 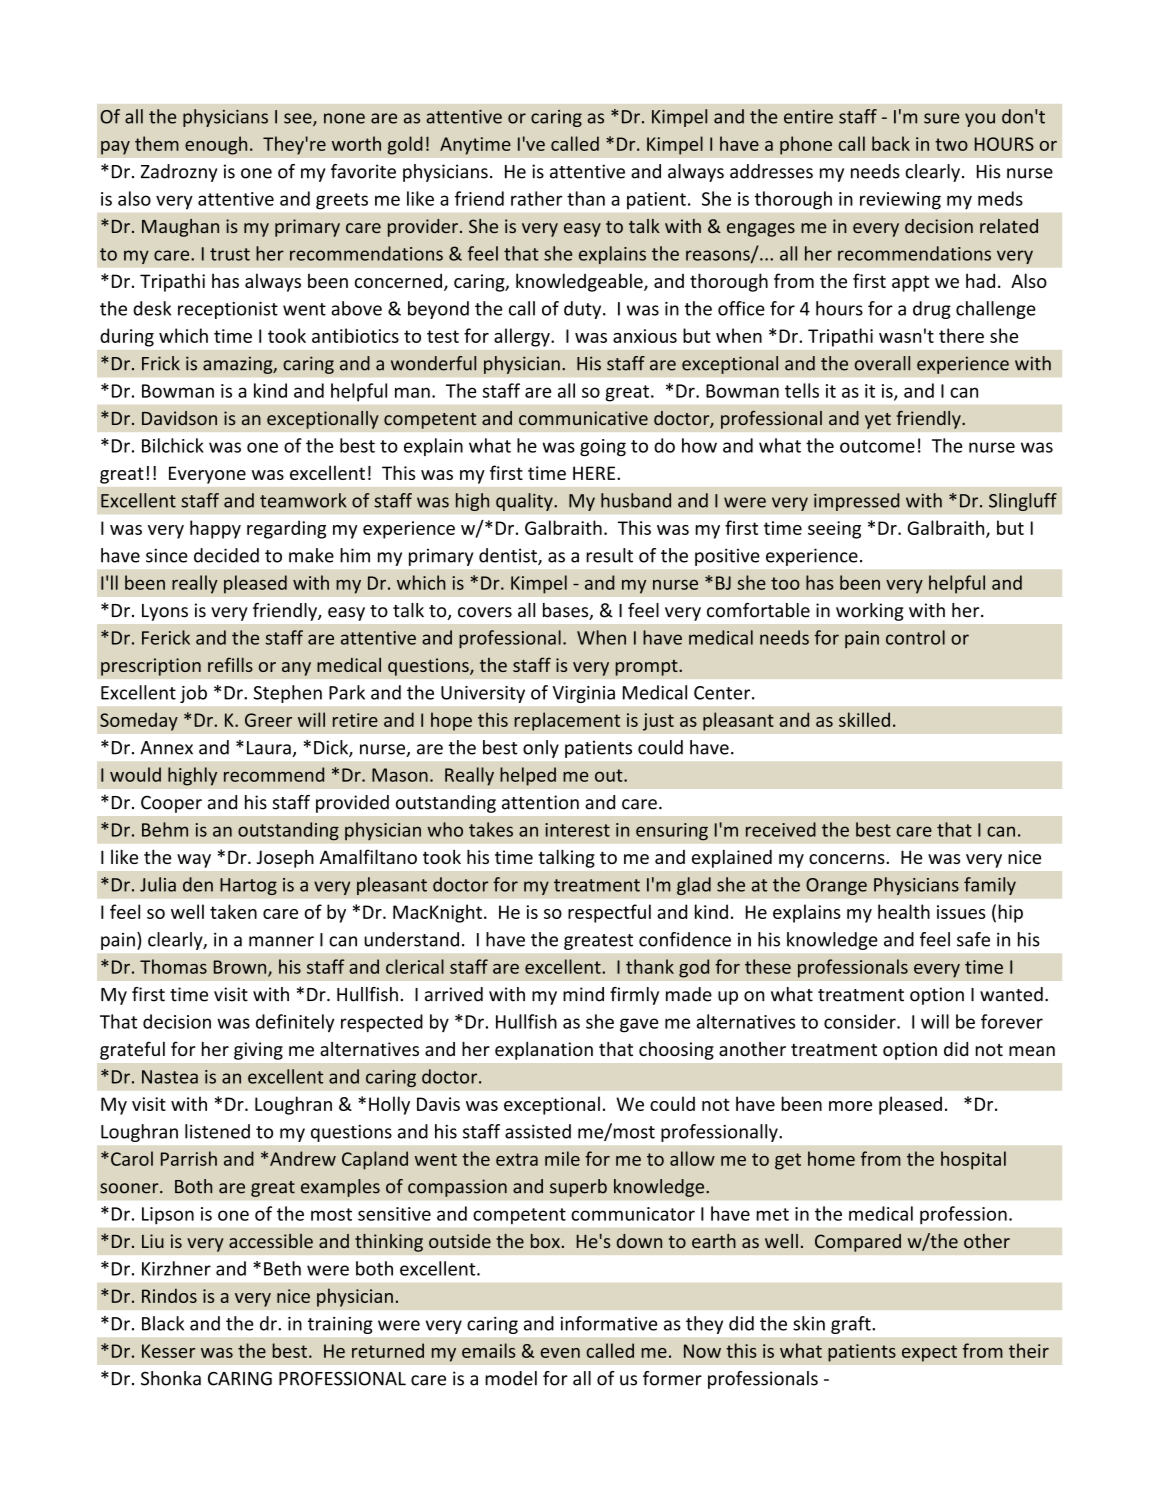 I want to click on Brown, so click(x=241, y=968).
